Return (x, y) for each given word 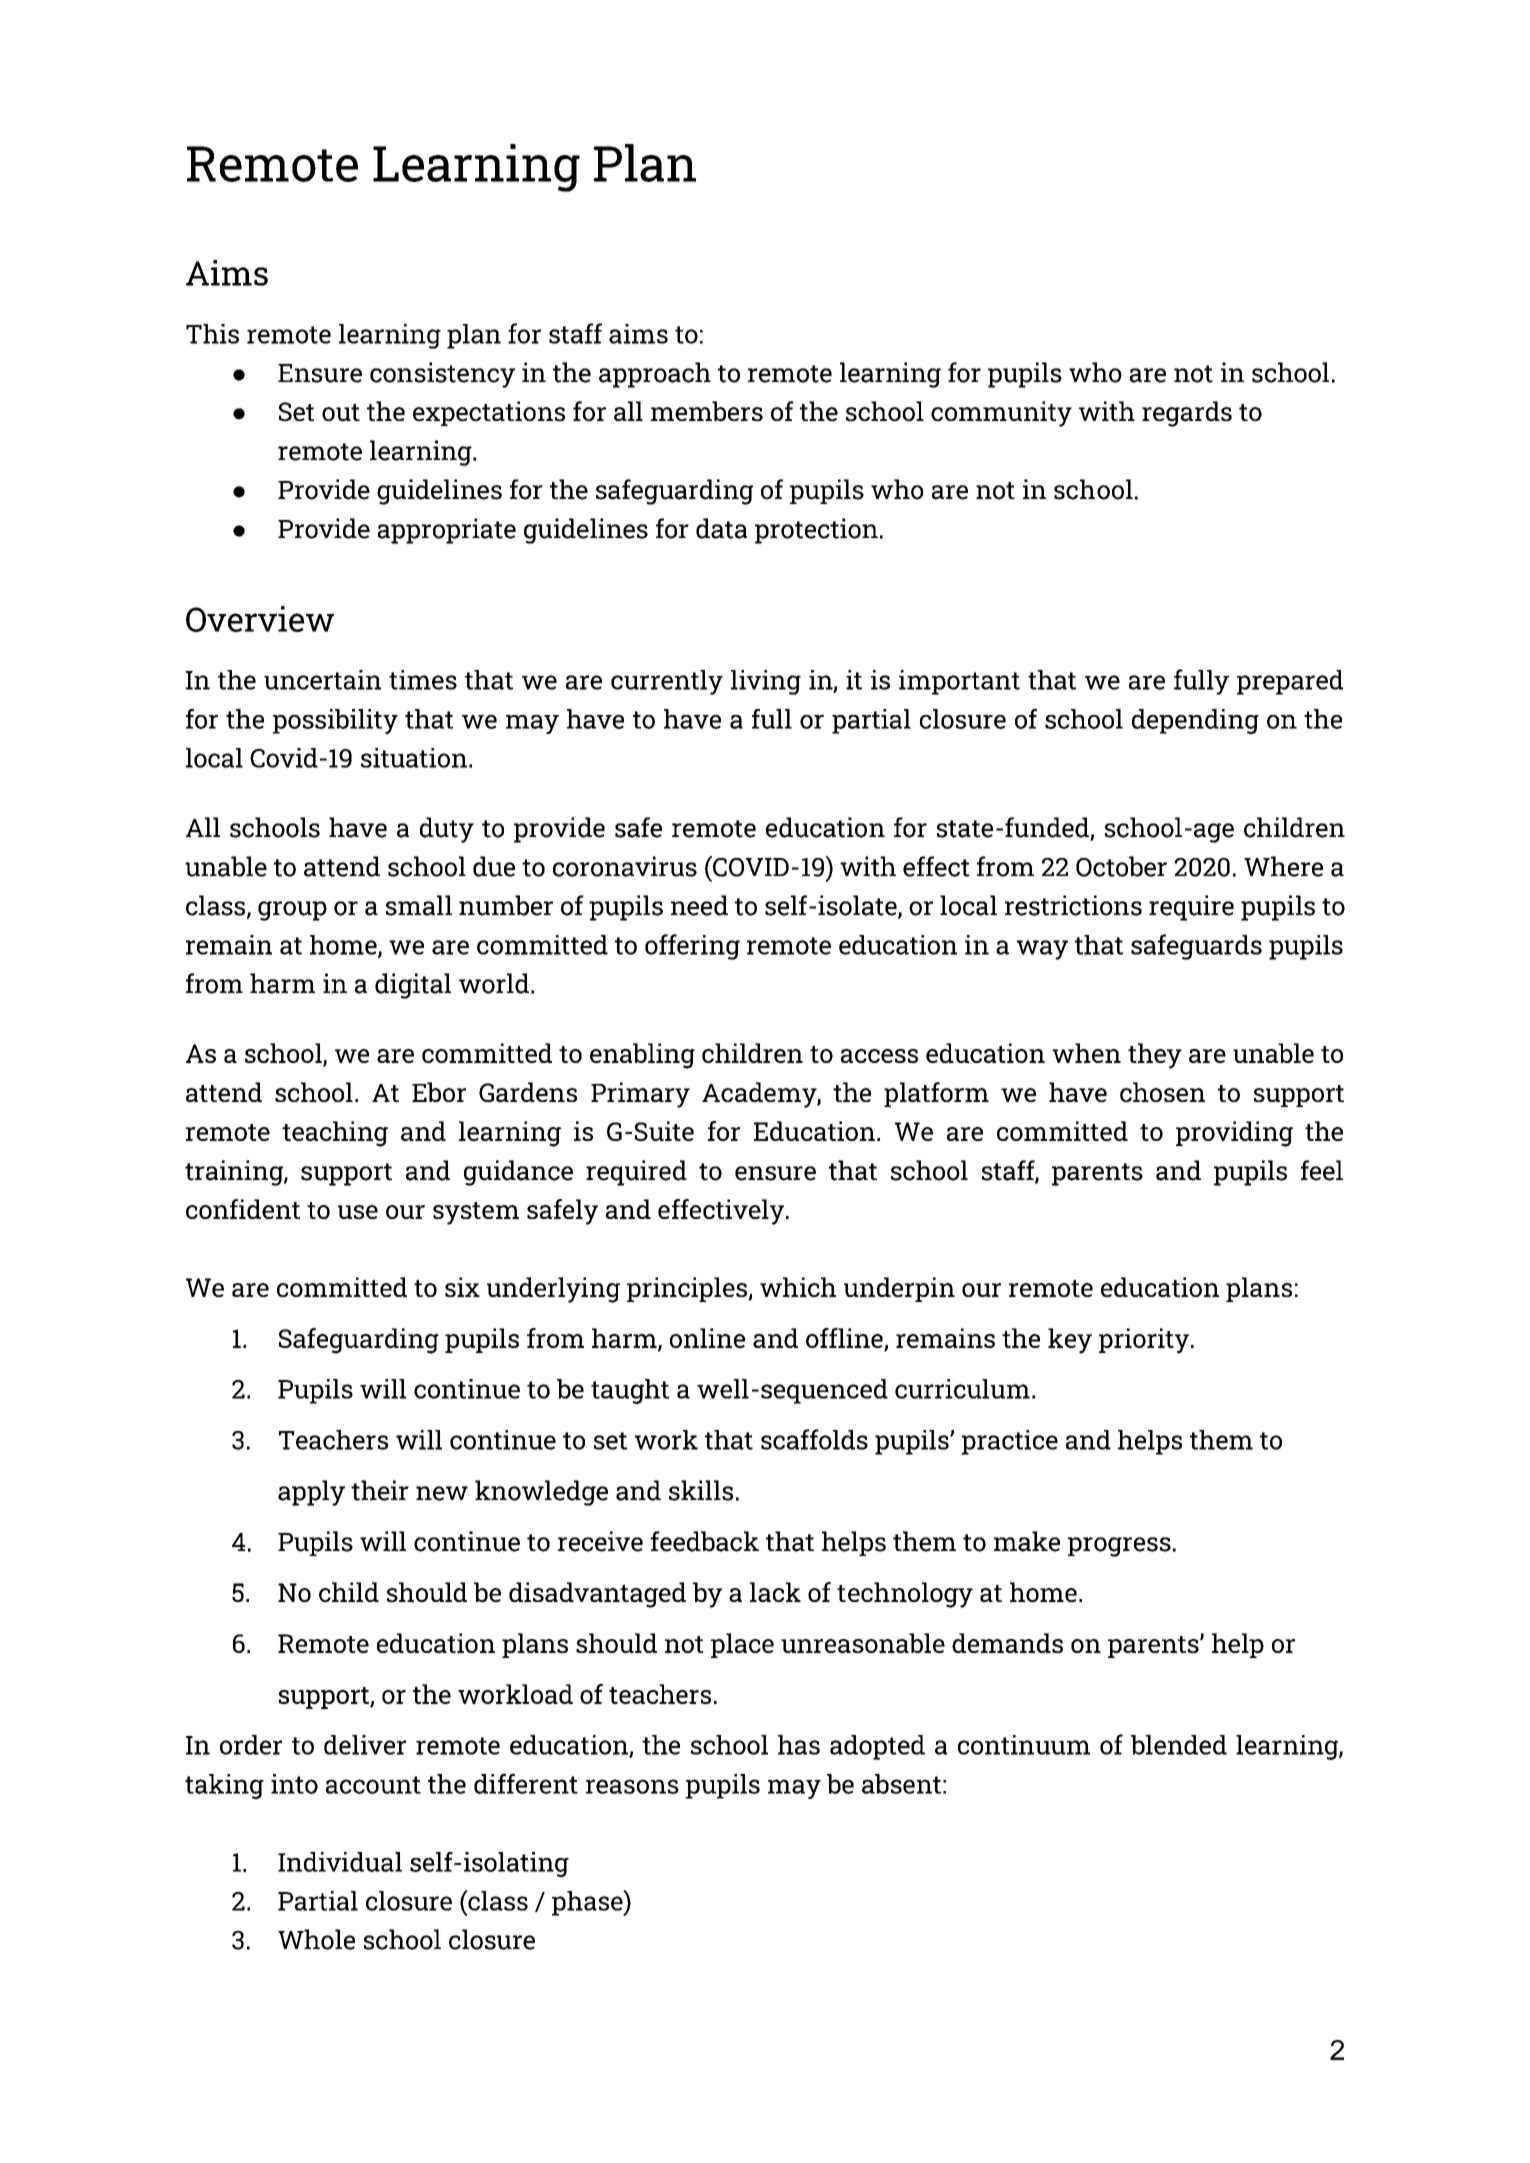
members (707, 411)
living (766, 682)
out (341, 413)
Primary (640, 1095)
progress (1119, 1547)
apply (311, 1493)
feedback (705, 1541)
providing (1234, 1134)
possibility (335, 721)
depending (1195, 721)
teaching (335, 1134)
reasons (632, 1786)
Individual (340, 1862)
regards (1187, 414)
